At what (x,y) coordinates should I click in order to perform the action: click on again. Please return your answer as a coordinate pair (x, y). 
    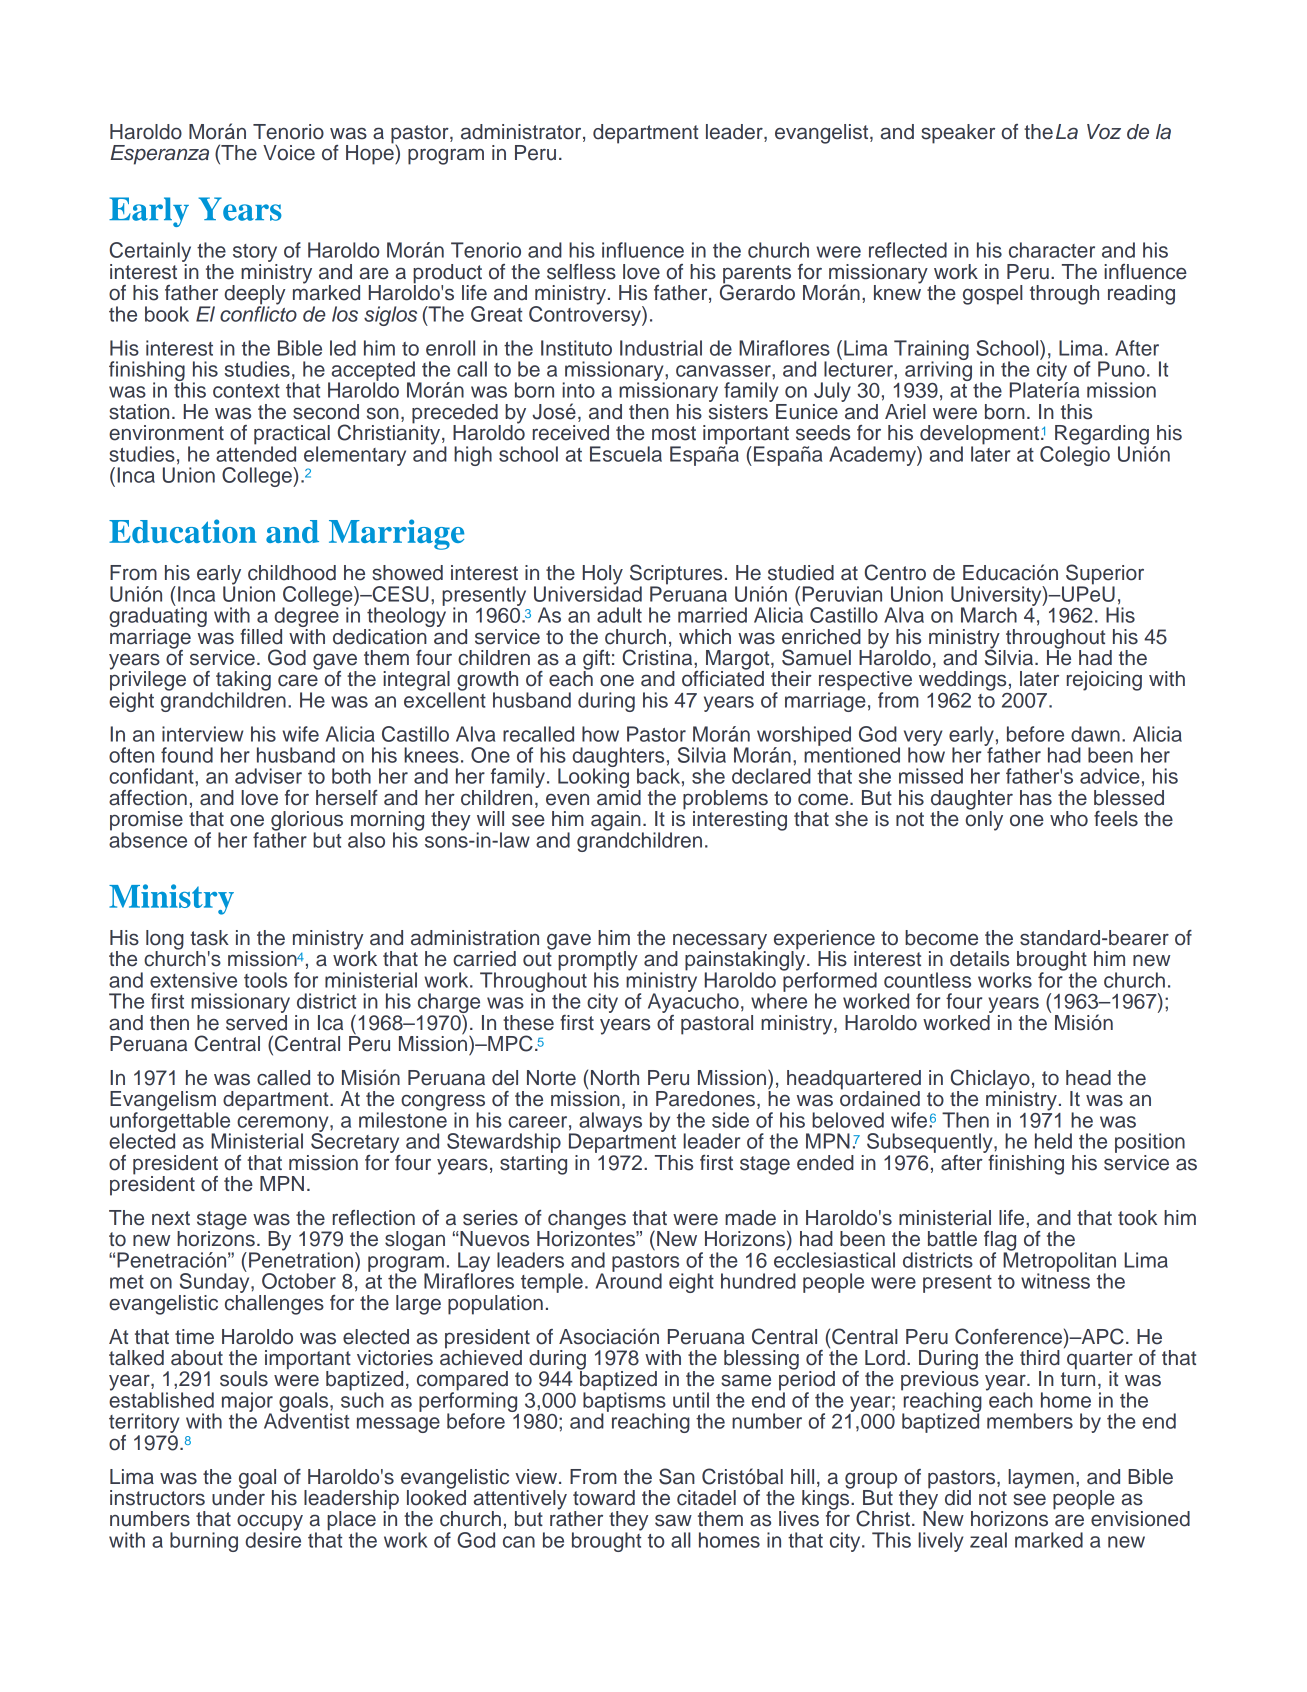
    Looking at the image, I should click on (617, 822).
